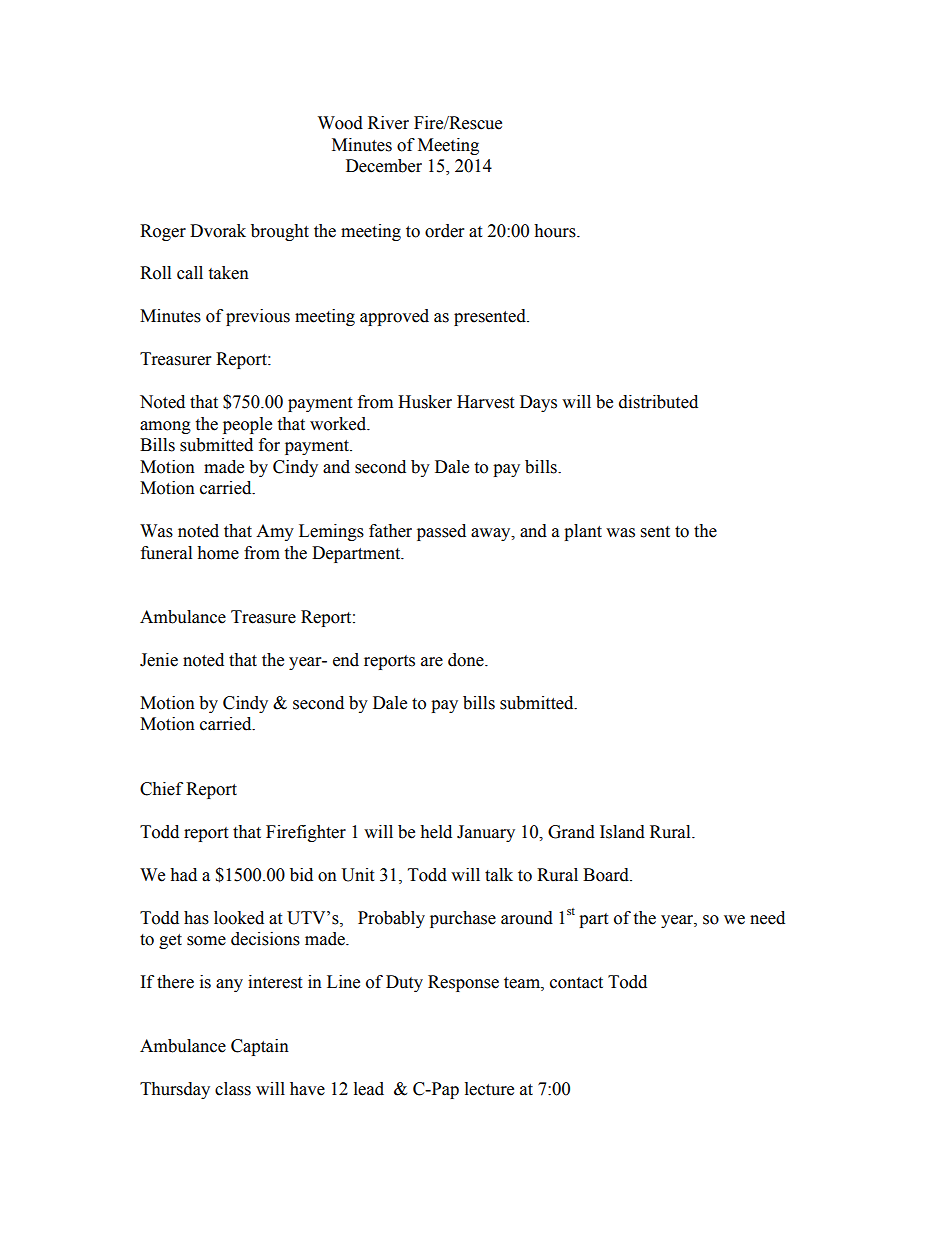 This screenshot has width=952, height=1233. I want to click on Dvorak, so click(218, 231).
